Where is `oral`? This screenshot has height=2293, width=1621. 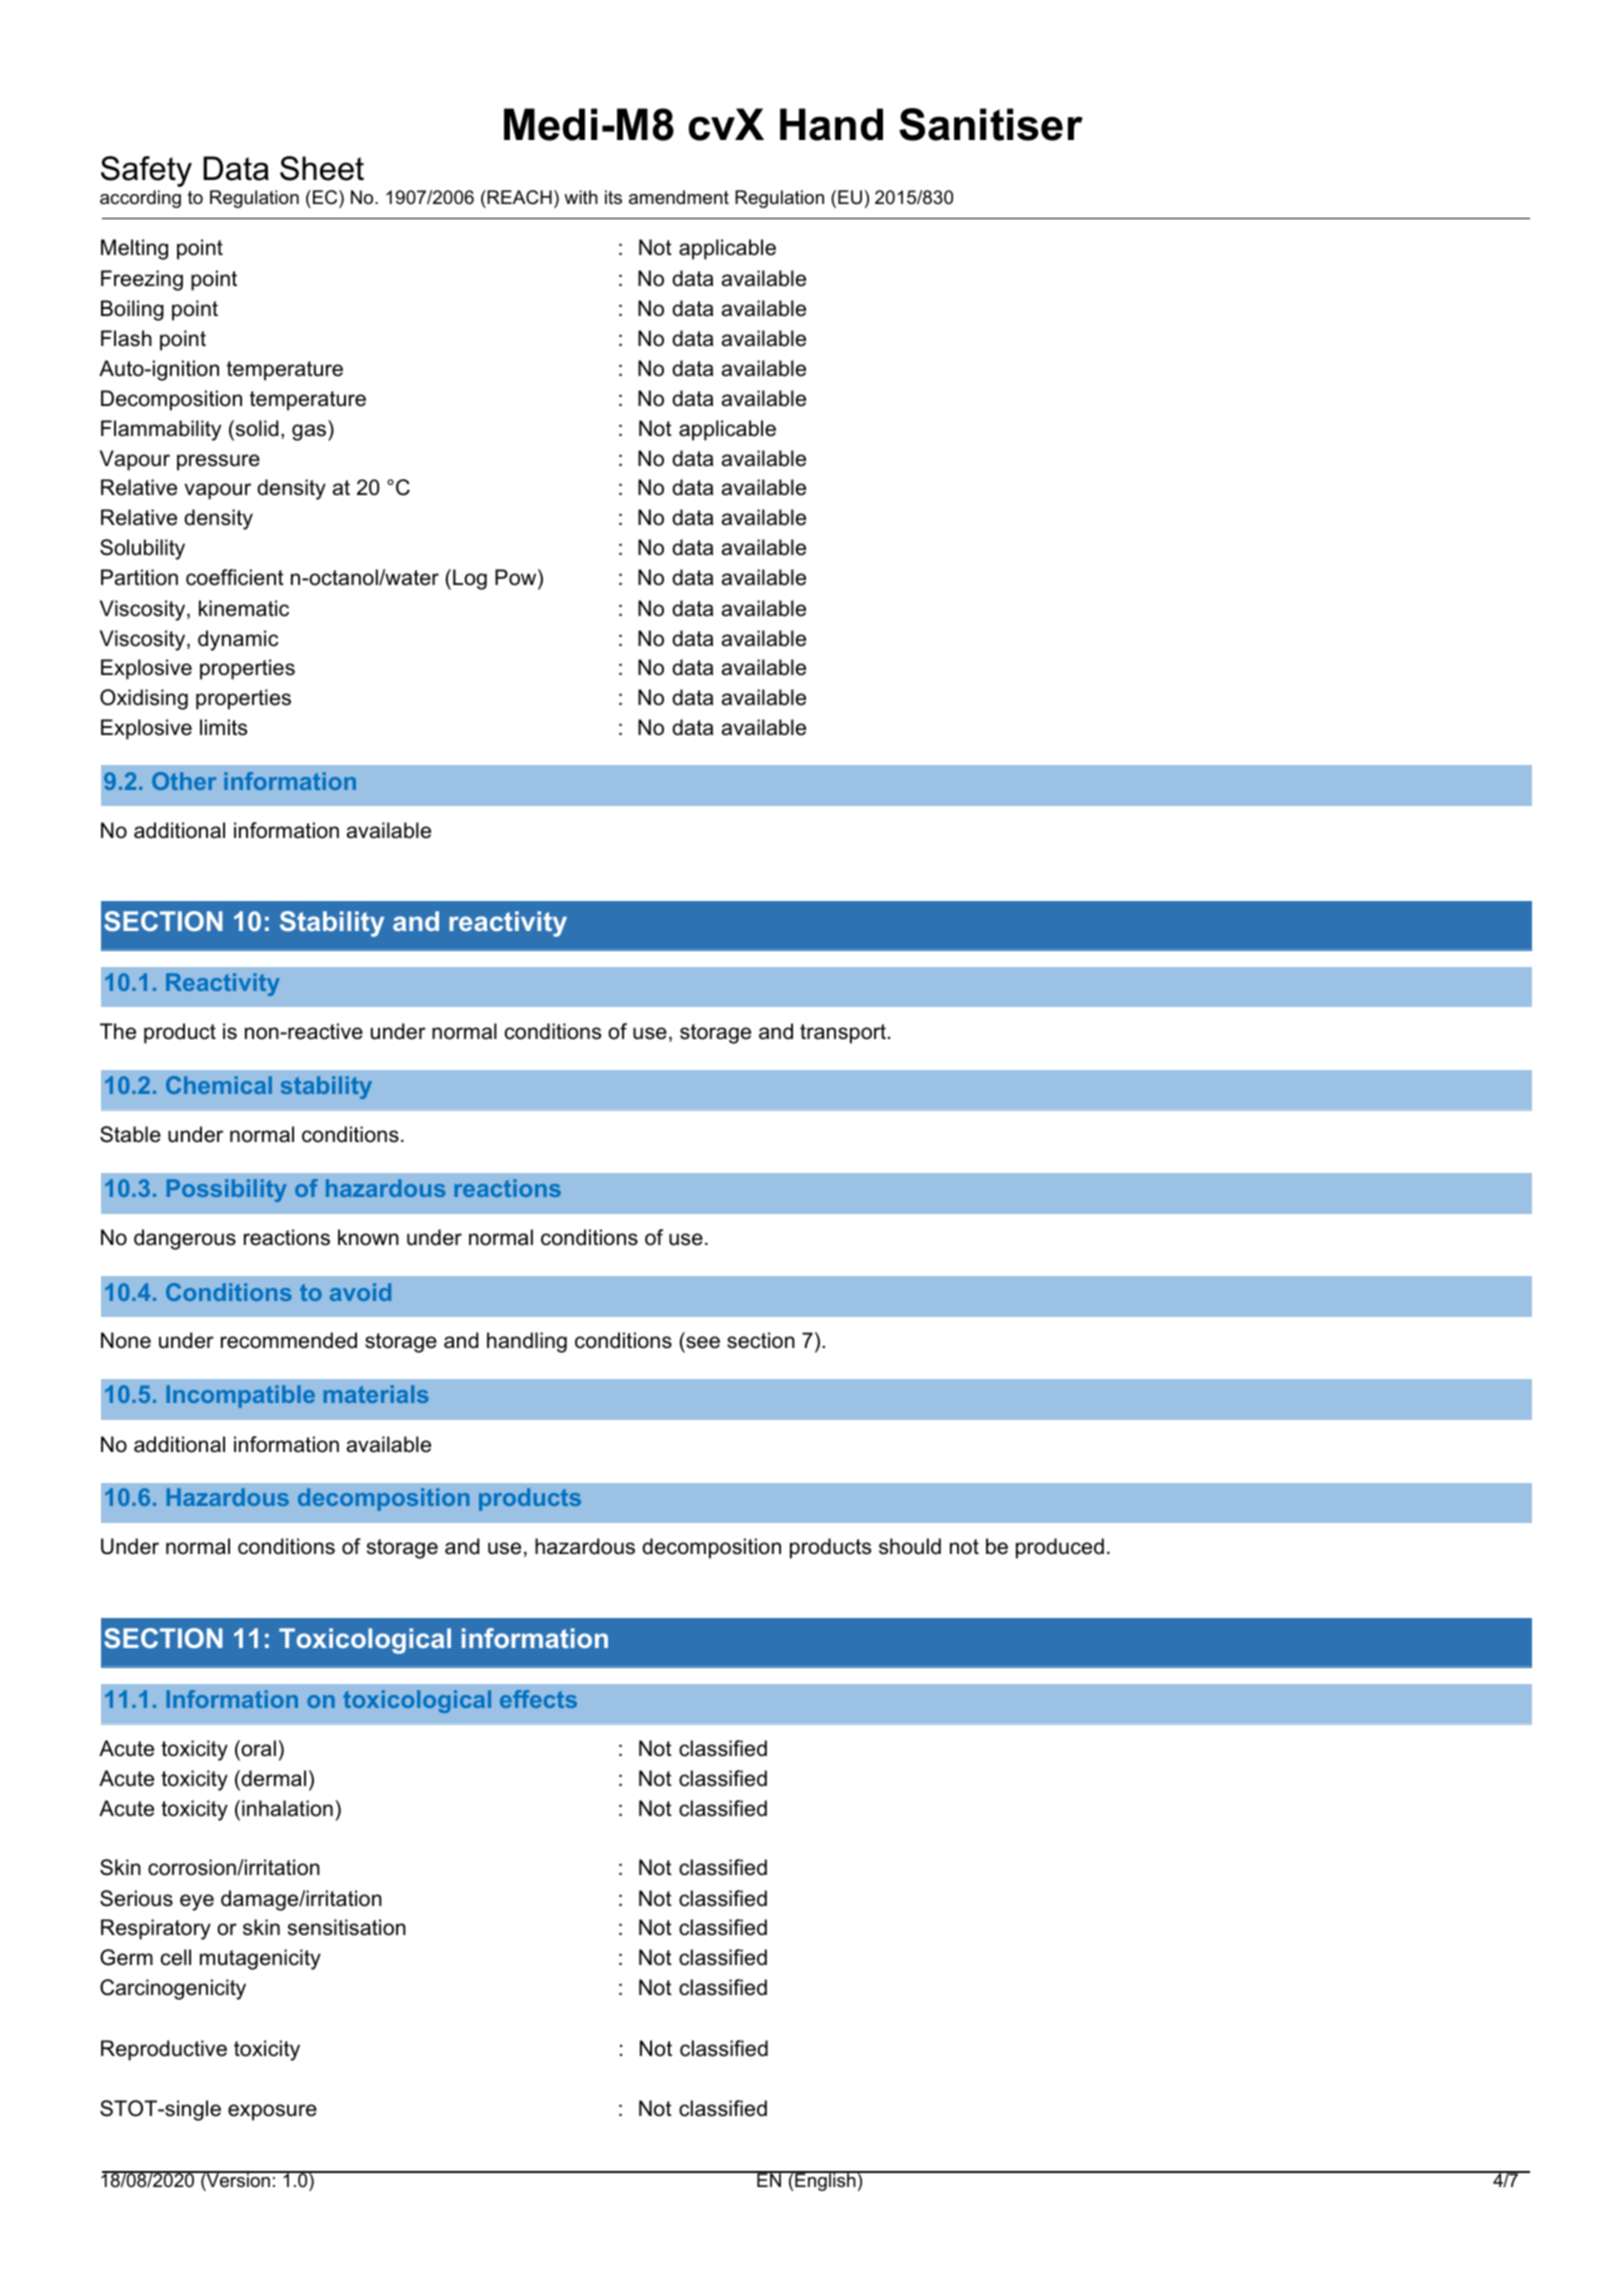
oral is located at coordinates (257, 1748).
